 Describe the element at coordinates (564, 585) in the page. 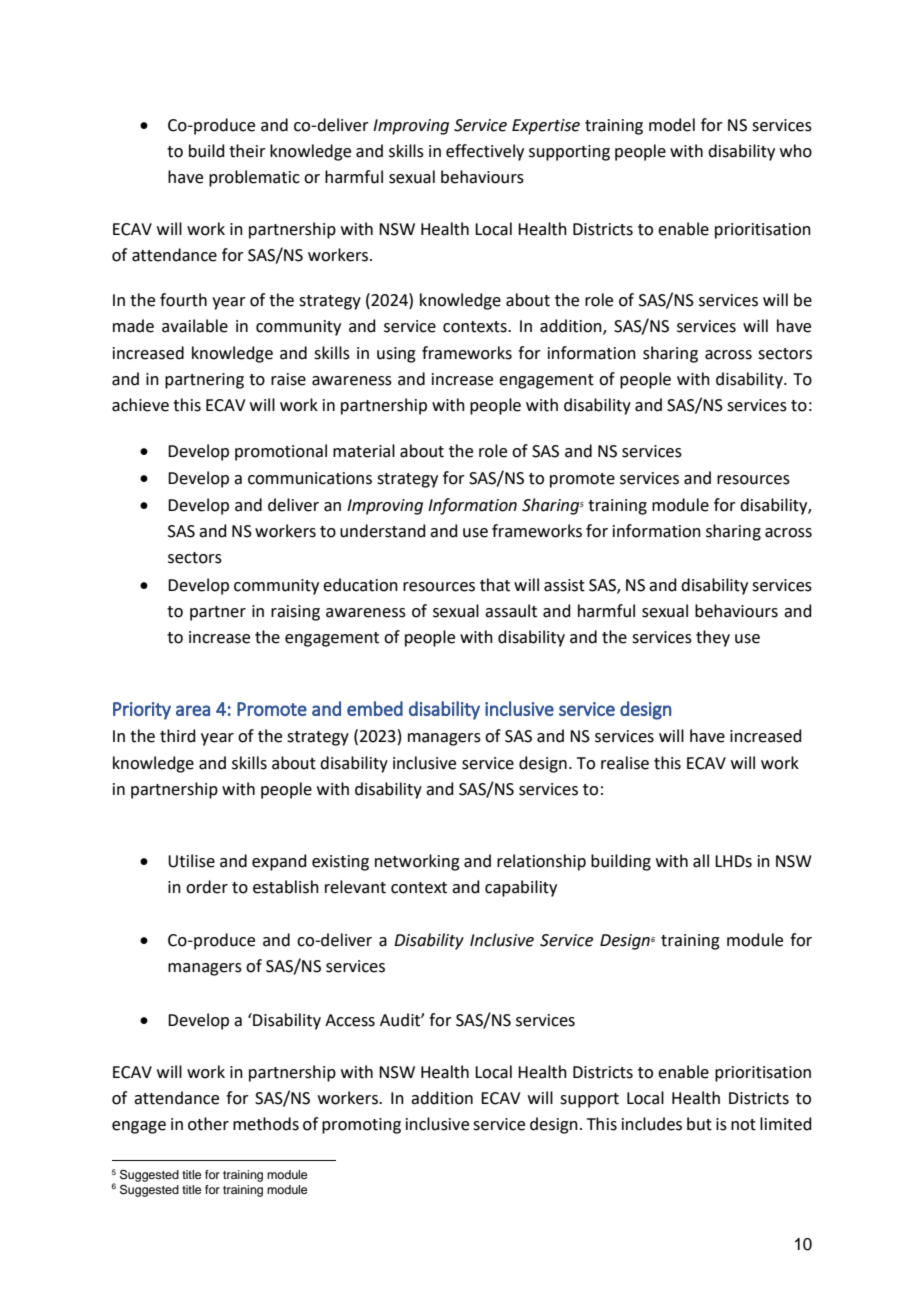

I see `assist` at that location.
